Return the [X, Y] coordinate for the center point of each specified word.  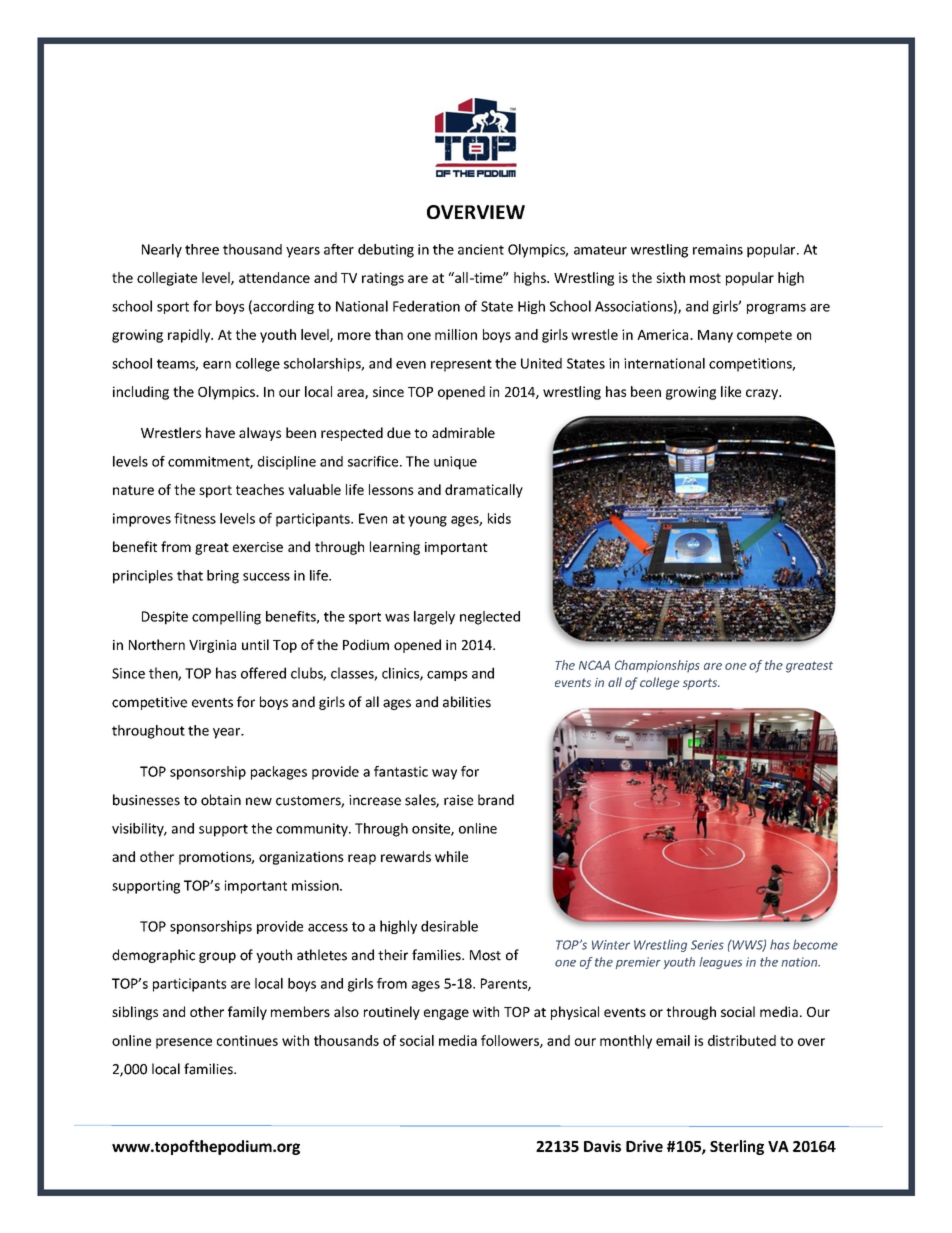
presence [184, 1043]
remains [718, 249]
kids [499, 518]
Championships [657, 666]
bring [223, 577]
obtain [221, 800]
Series [707, 945]
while [451, 856]
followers [511, 1041]
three [202, 249]
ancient [481, 249]
